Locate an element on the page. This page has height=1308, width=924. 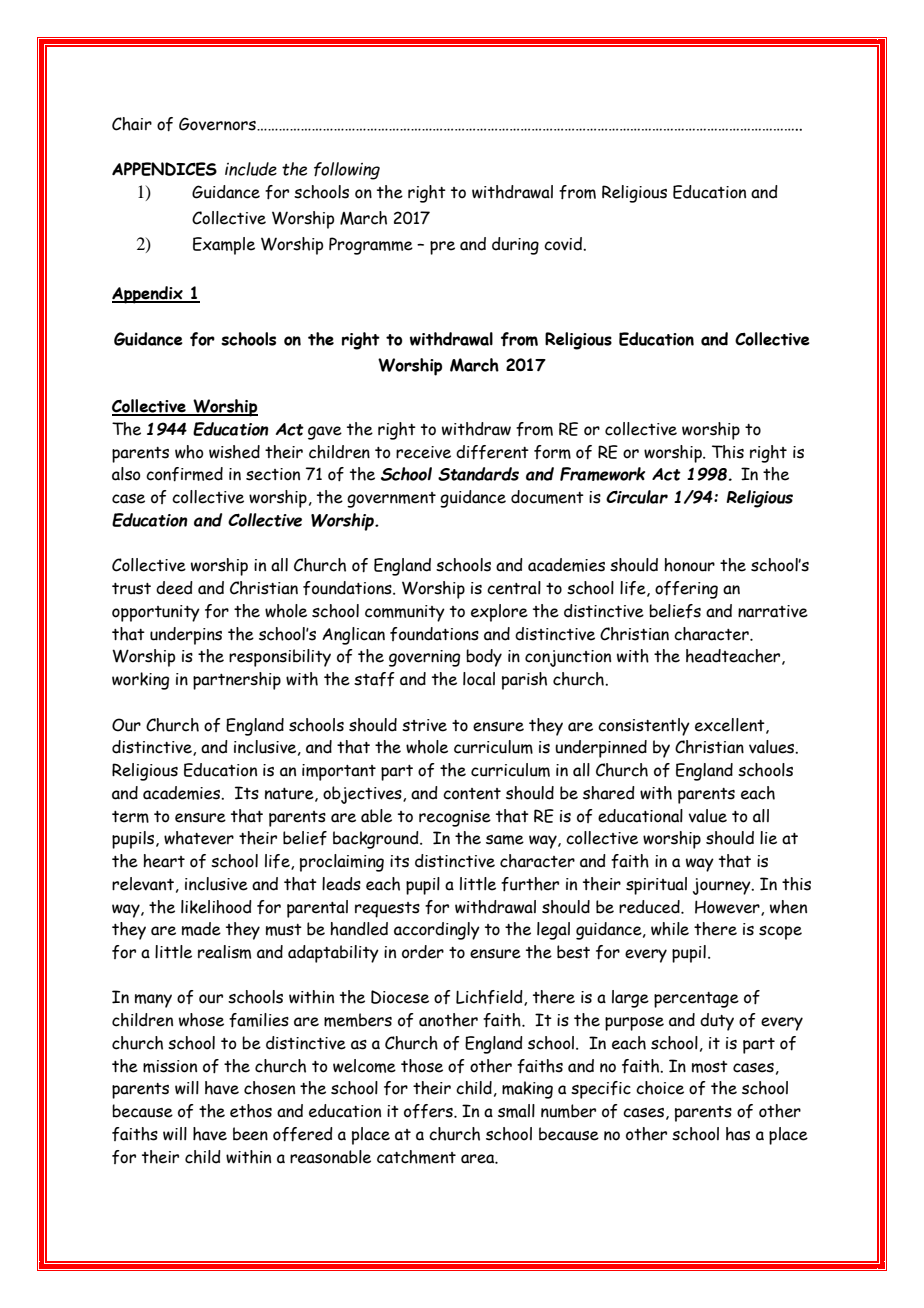
offers is located at coordinates (429, 1111).
